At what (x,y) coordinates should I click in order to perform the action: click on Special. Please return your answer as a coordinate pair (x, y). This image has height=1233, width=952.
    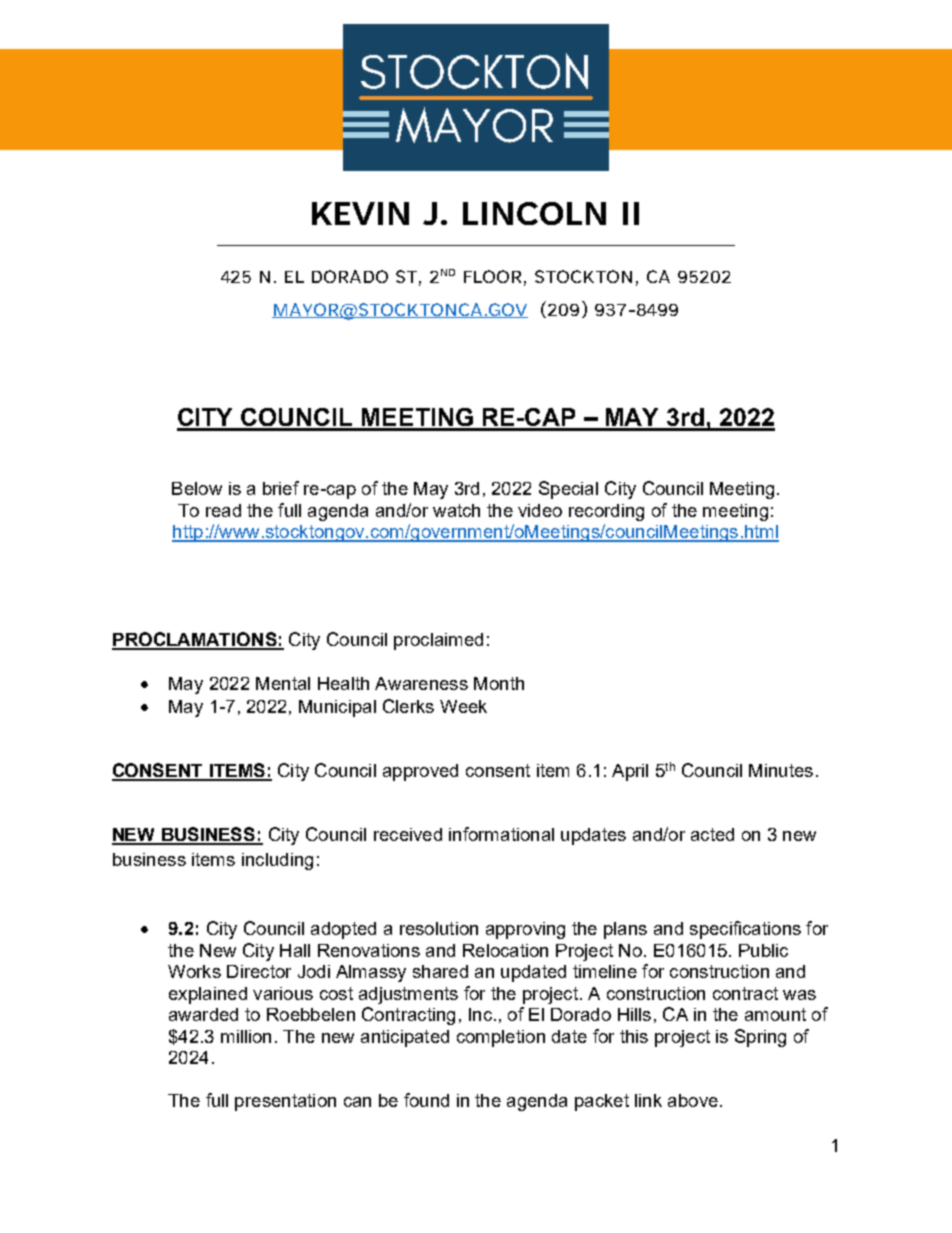
    Looking at the image, I should click on (568, 490).
